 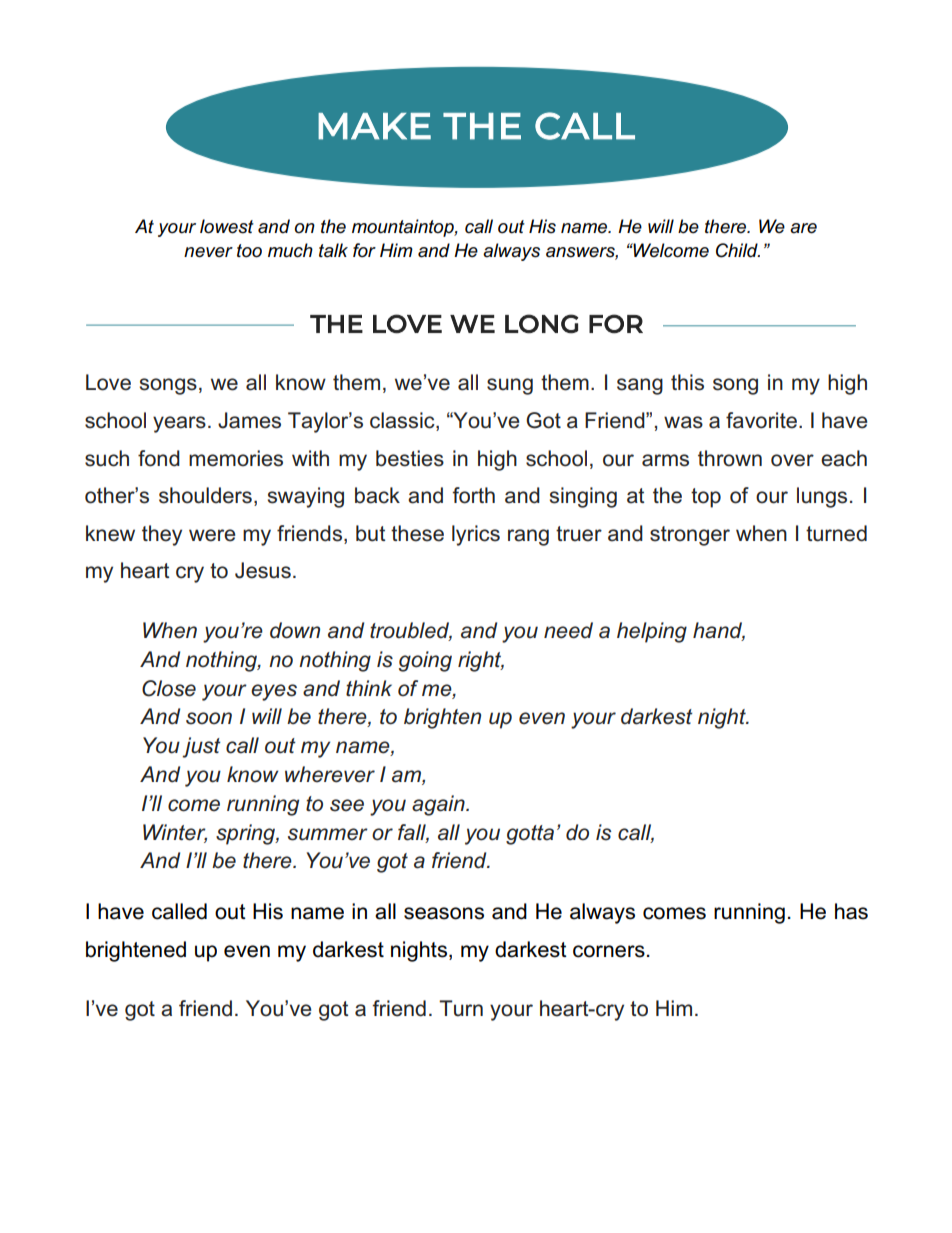 I want to click on lowest, so click(x=227, y=226).
